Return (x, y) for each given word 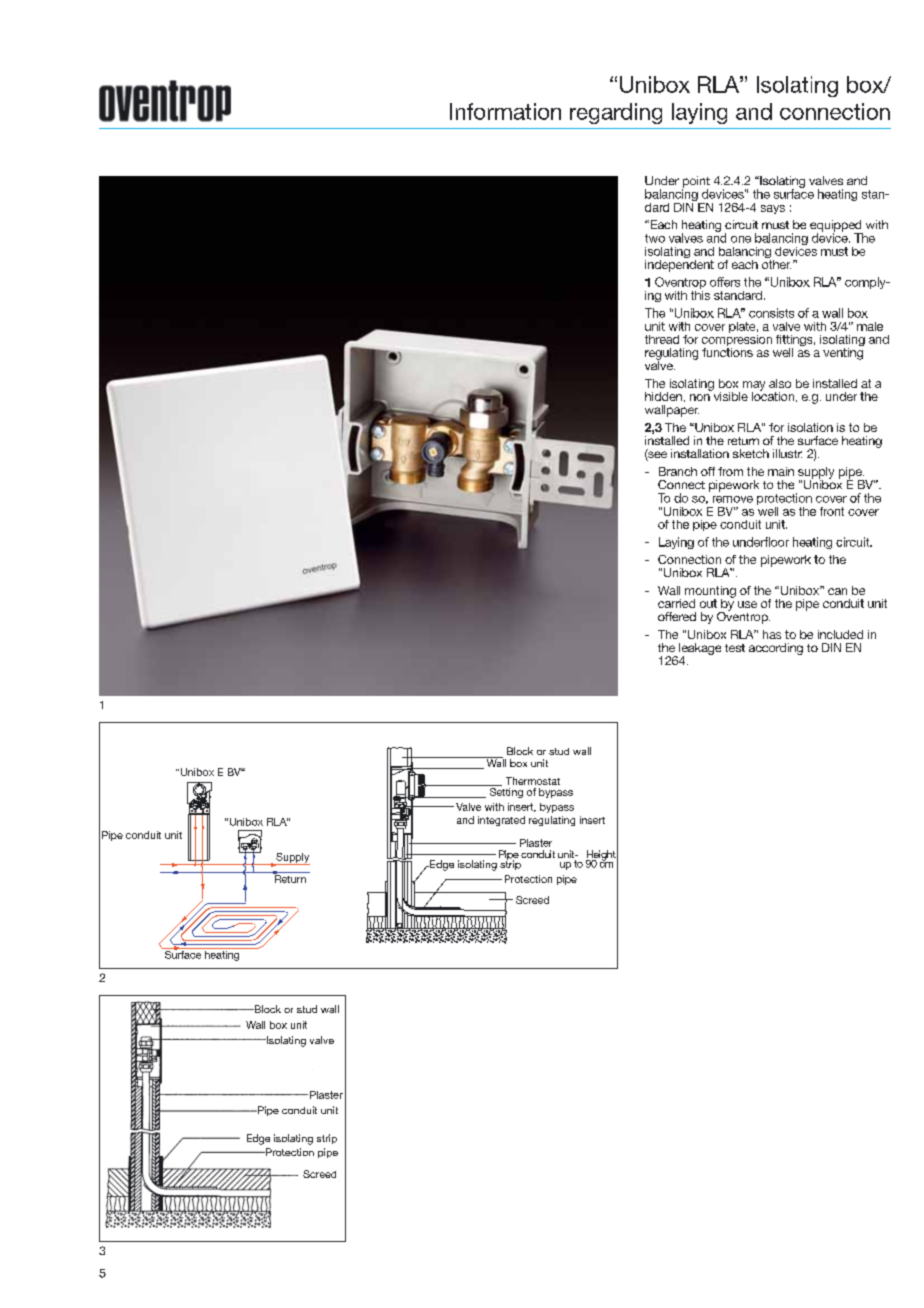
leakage (700, 650)
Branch (678, 471)
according (776, 649)
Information (505, 111)
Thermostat (533, 781)
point (696, 183)
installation (700, 453)
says (773, 209)
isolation (810, 427)
